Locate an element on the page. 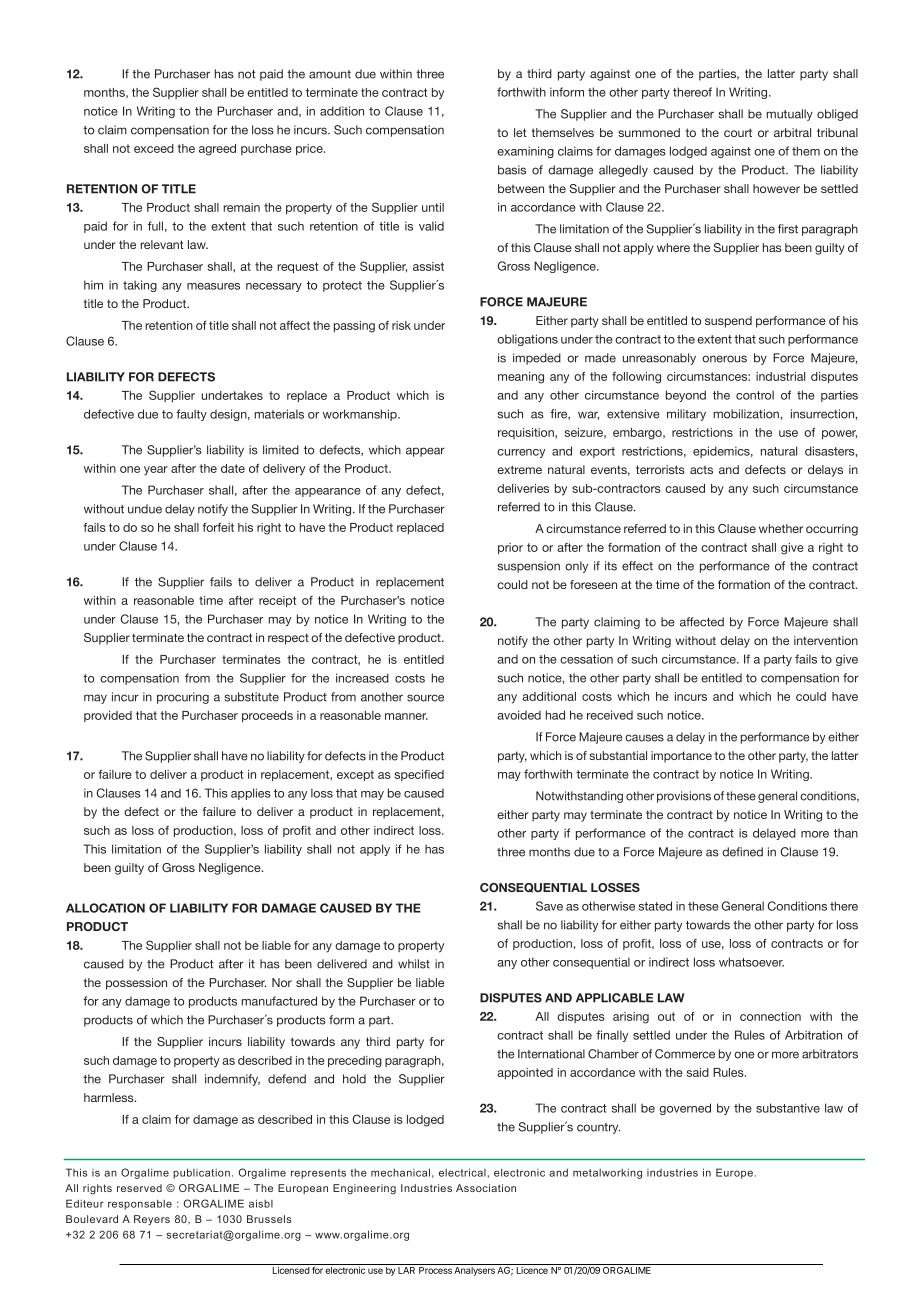 The image size is (924, 1308). procuring is located at coordinates (183, 698).
